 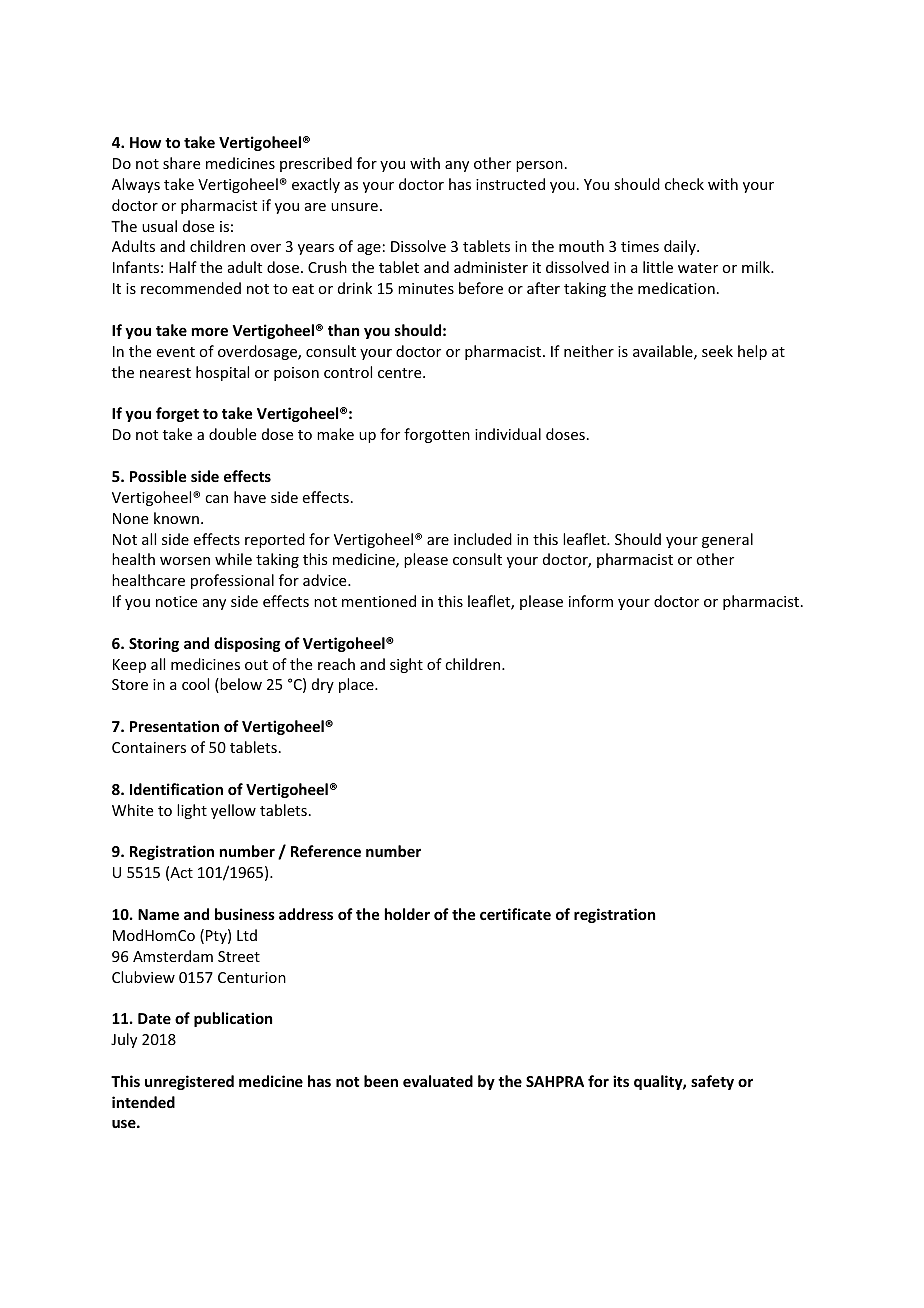 What do you see at coordinates (591, 601) in the document?
I see `inform` at bounding box center [591, 601].
